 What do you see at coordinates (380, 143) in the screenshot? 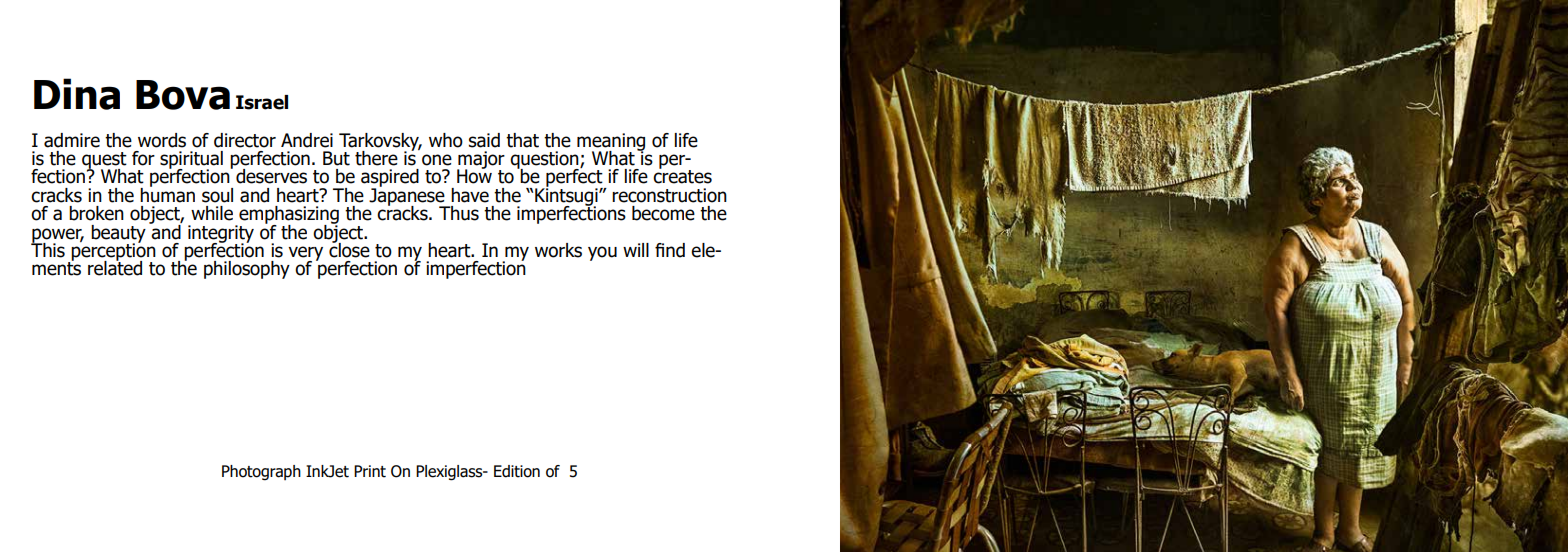
I see `Tarkovsky` at bounding box center [380, 143].
